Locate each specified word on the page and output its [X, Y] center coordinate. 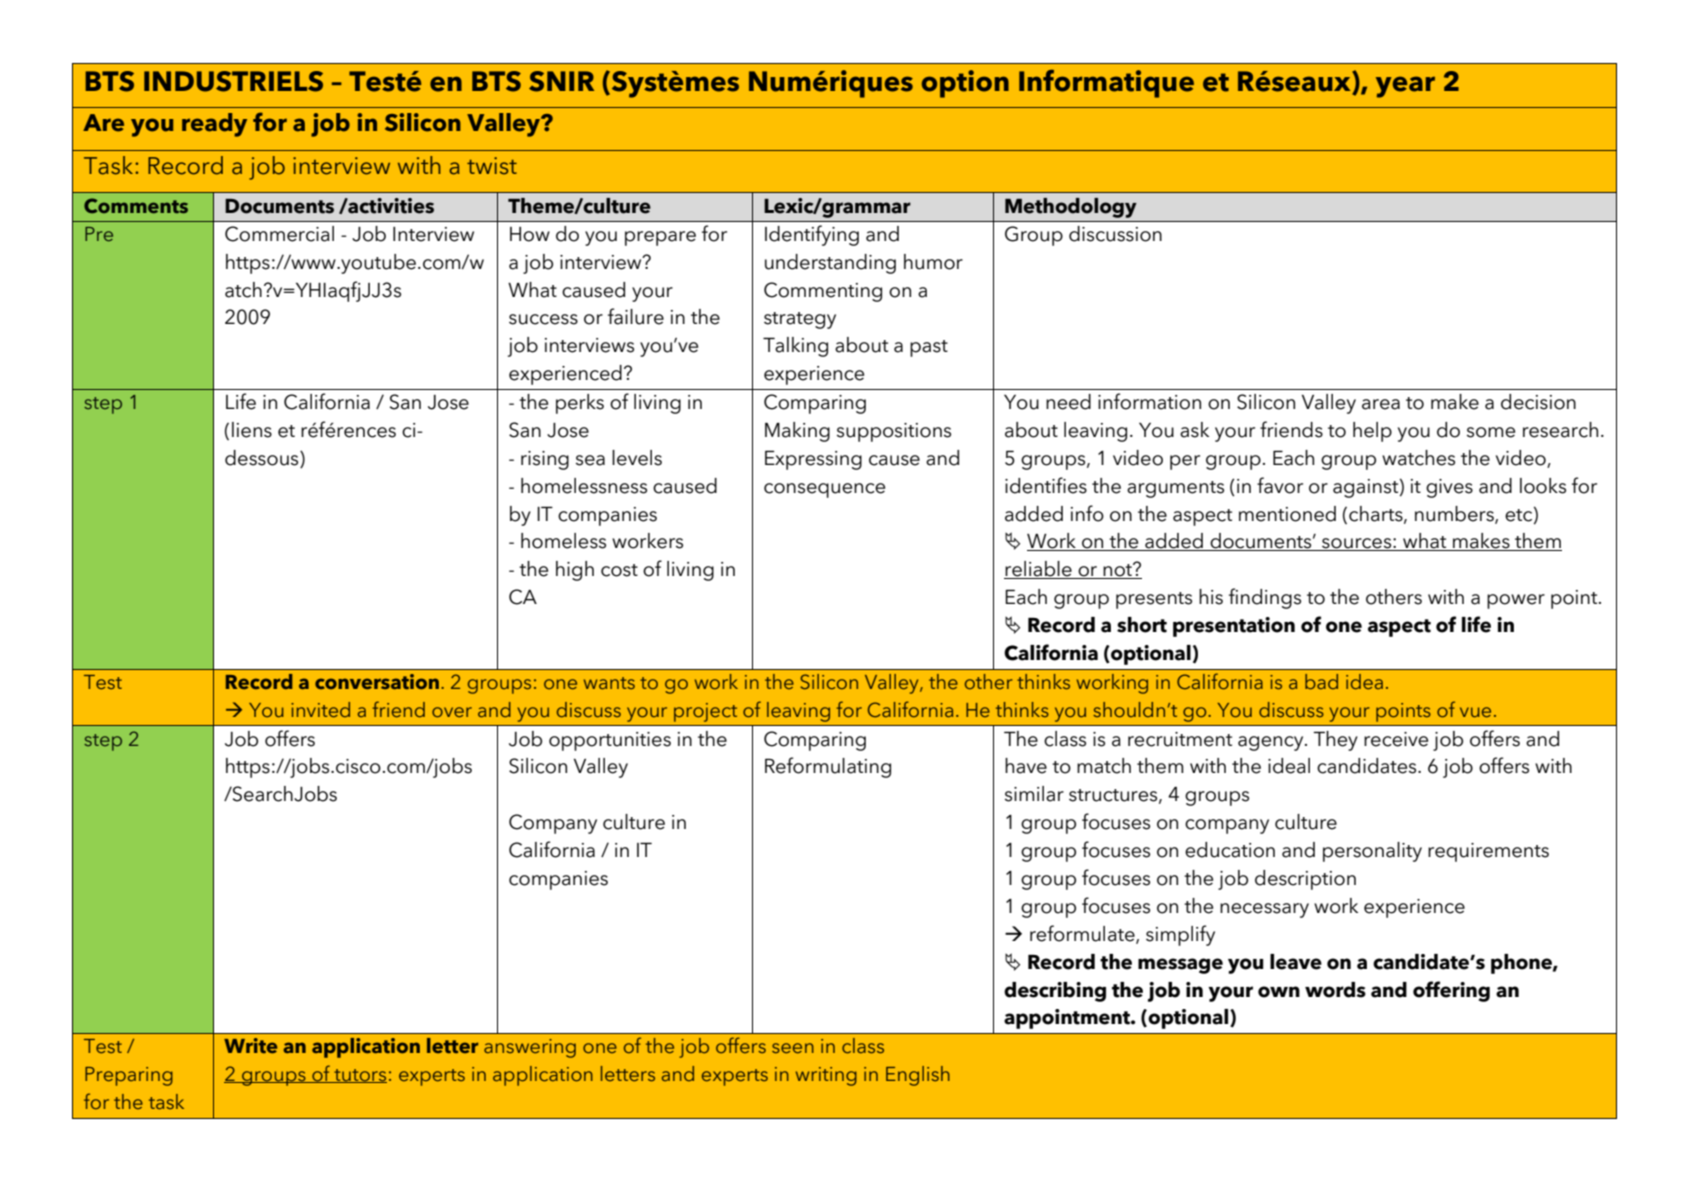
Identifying [812, 235]
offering [1451, 991]
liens [252, 430]
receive [1396, 739]
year [1405, 87]
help [1372, 432]
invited [320, 709]
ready [214, 125]
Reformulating [828, 767]
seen [793, 1048]
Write [250, 1046]
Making [797, 432]
